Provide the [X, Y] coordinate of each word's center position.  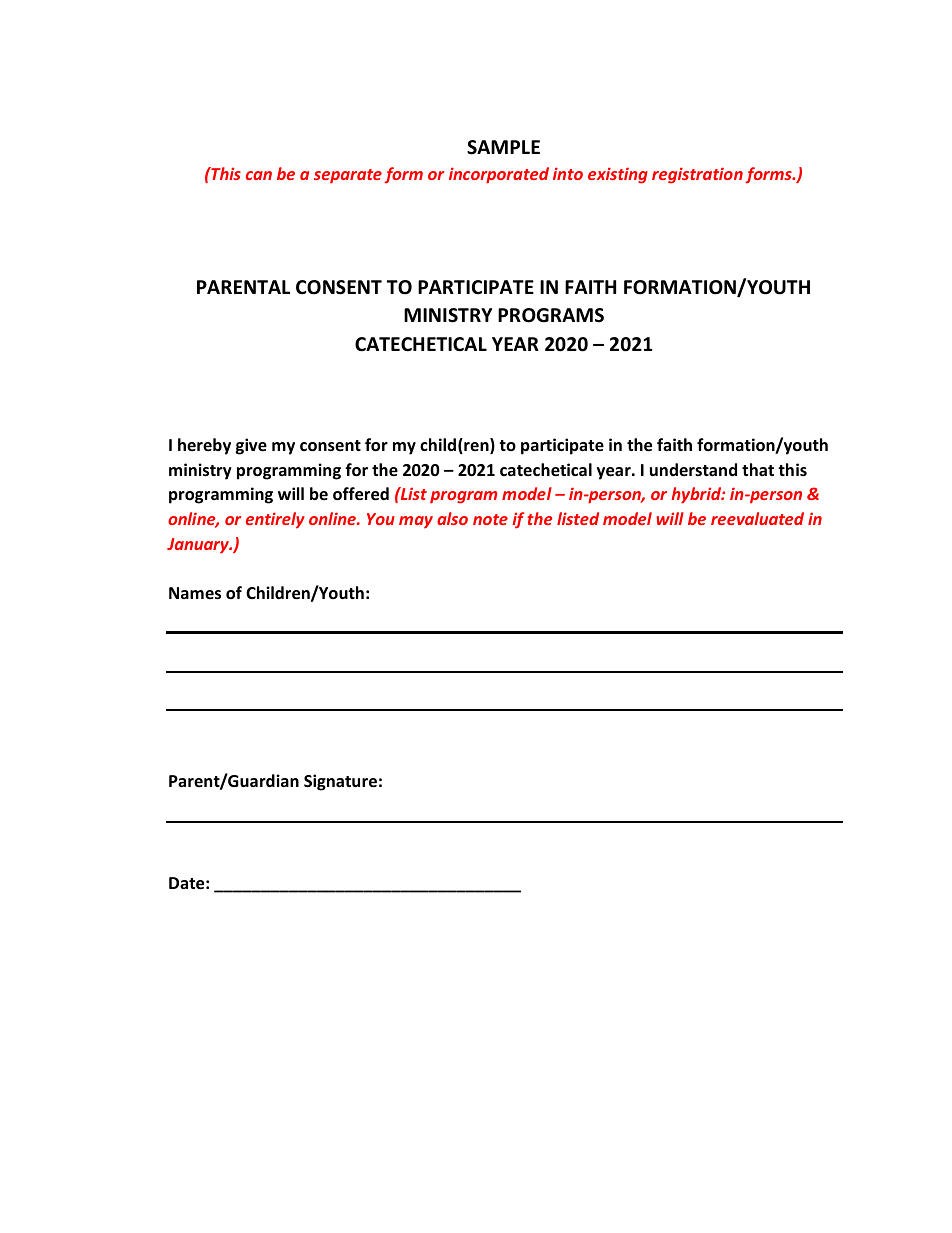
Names [195, 593]
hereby [204, 446]
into [568, 173]
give [251, 446]
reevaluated [757, 518]
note [490, 519]
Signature [340, 782]
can [259, 175]
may [416, 522]
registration [697, 175]
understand [693, 469]
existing [618, 175]
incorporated [499, 175]
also [452, 518]
